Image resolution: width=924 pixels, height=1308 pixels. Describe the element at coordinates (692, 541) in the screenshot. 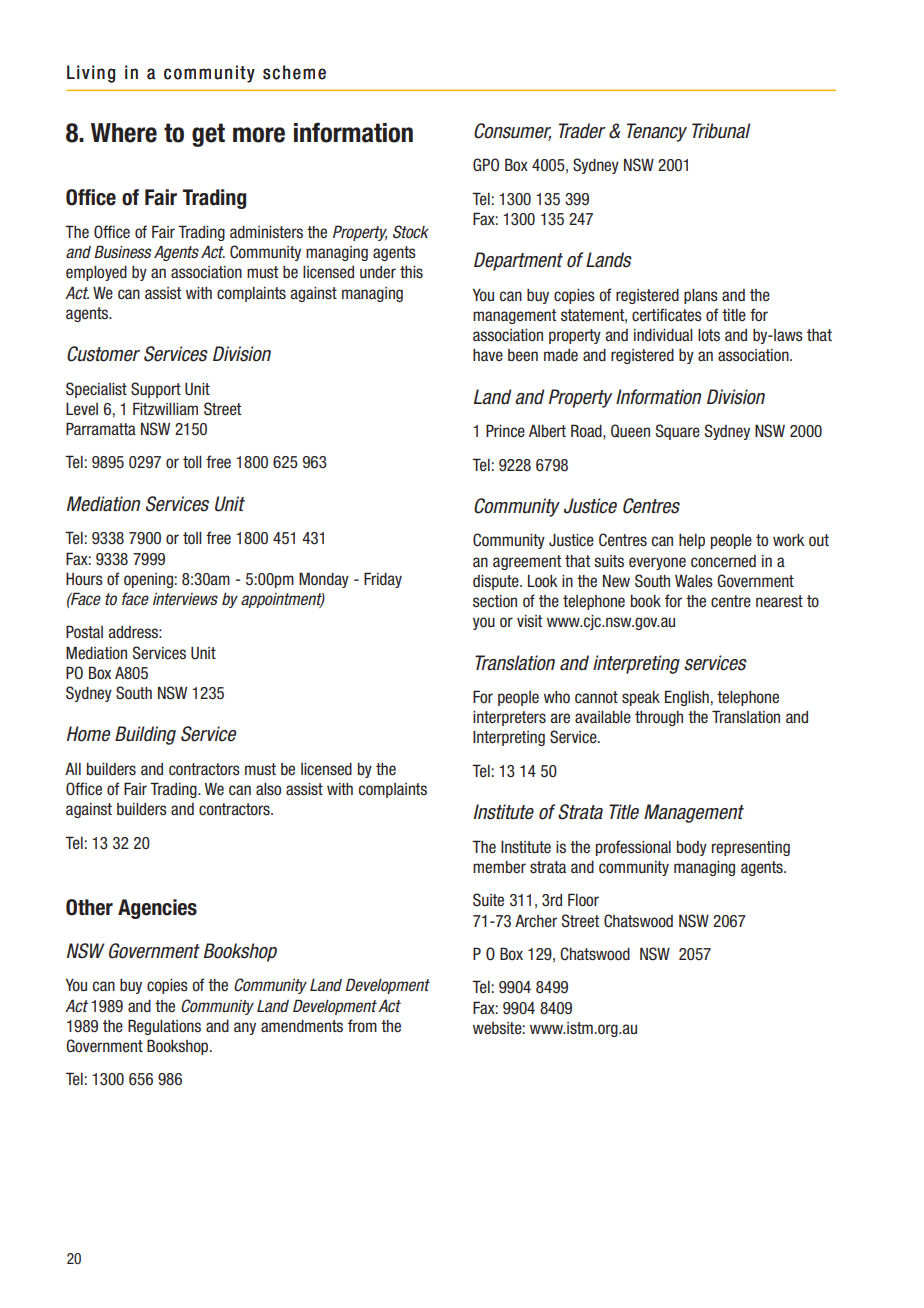

I see `help` at that location.
